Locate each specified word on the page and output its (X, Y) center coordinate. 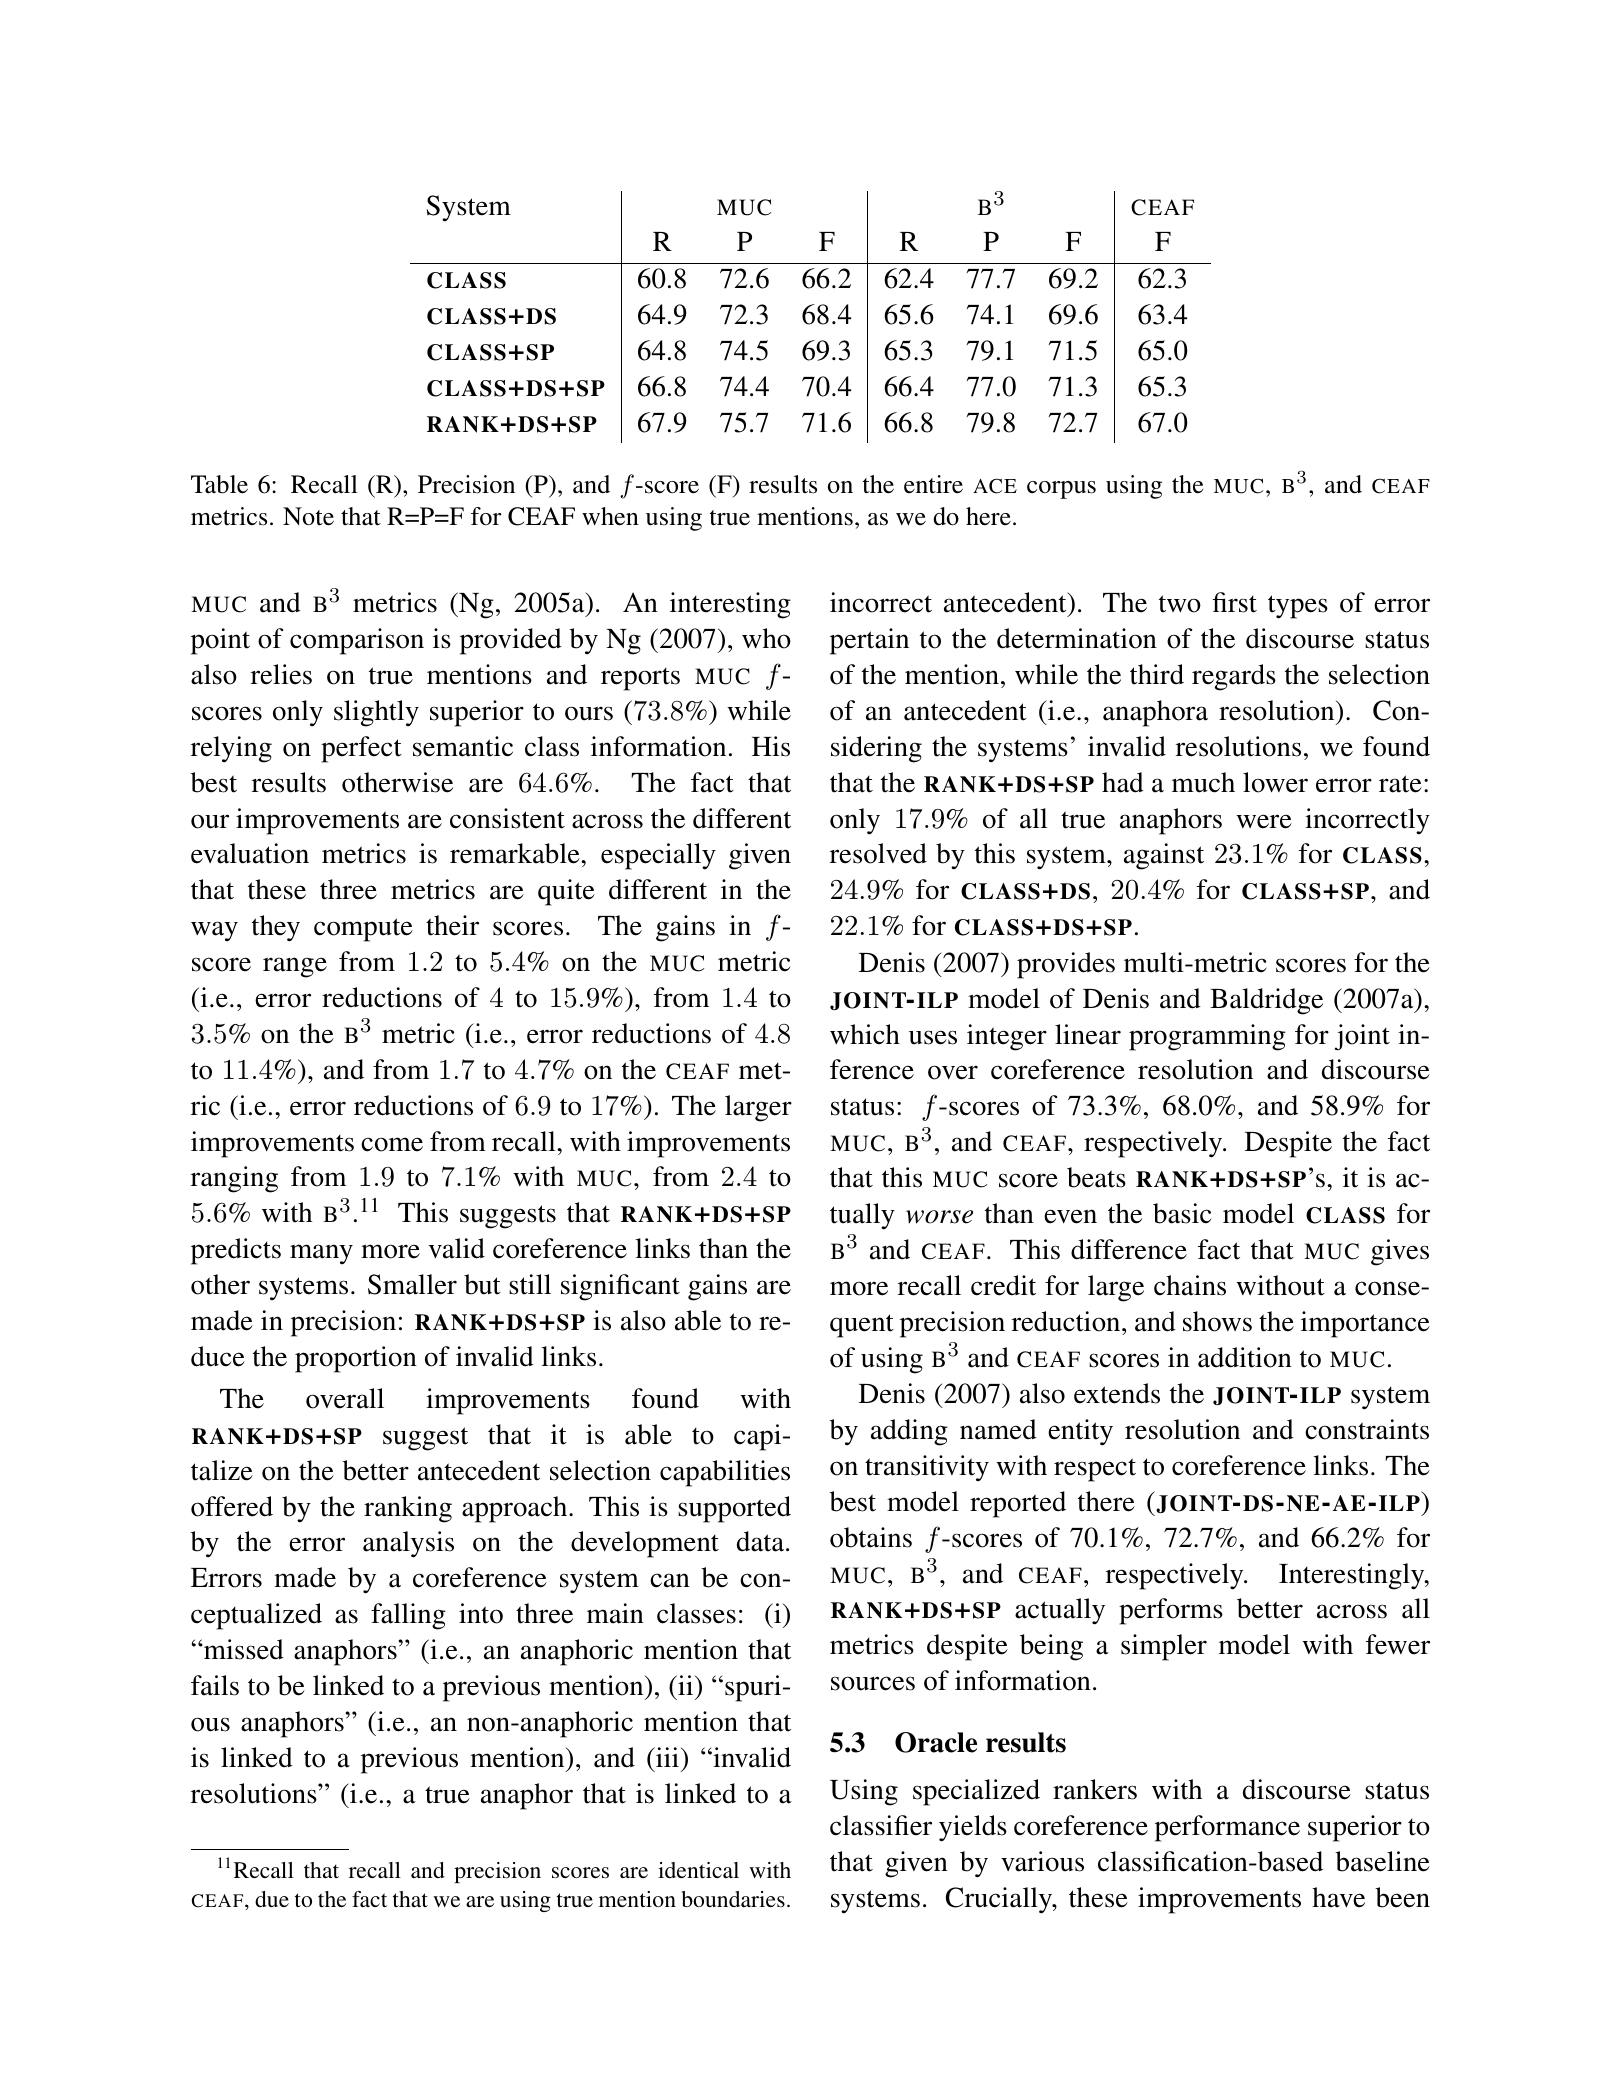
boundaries (733, 1899)
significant (620, 1287)
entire (933, 484)
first (1235, 602)
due (272, 1899)
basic (1182, 1213)
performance (1227, 1828)
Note (308, 516)
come (392, 1144)
